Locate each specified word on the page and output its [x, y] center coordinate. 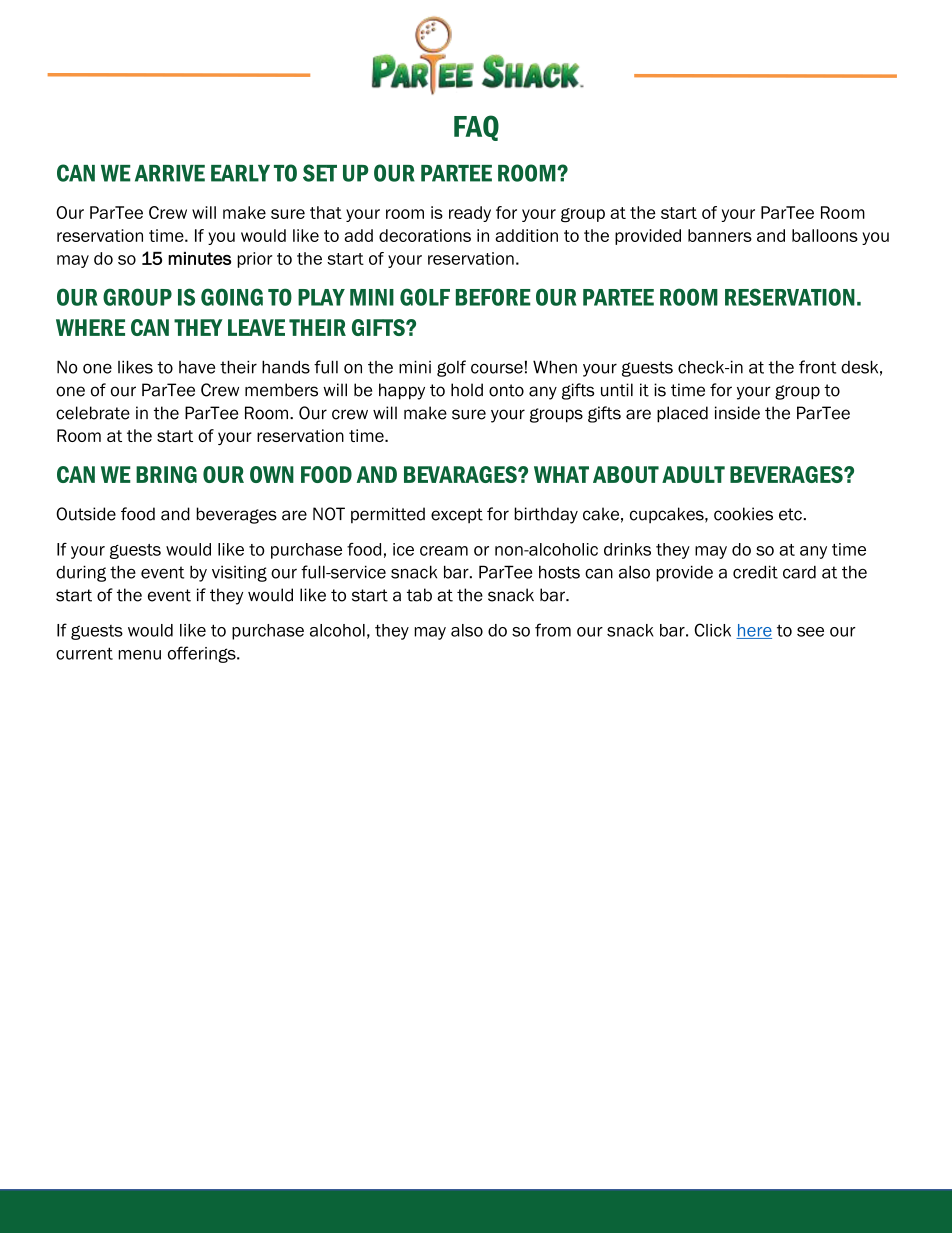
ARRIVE [170, 173]
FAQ [476, 128]
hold [467, 390]
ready [470, 214]
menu [139, 655]
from [553, 630]
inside [737, 413]
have [197, 367]
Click [712, 630]
